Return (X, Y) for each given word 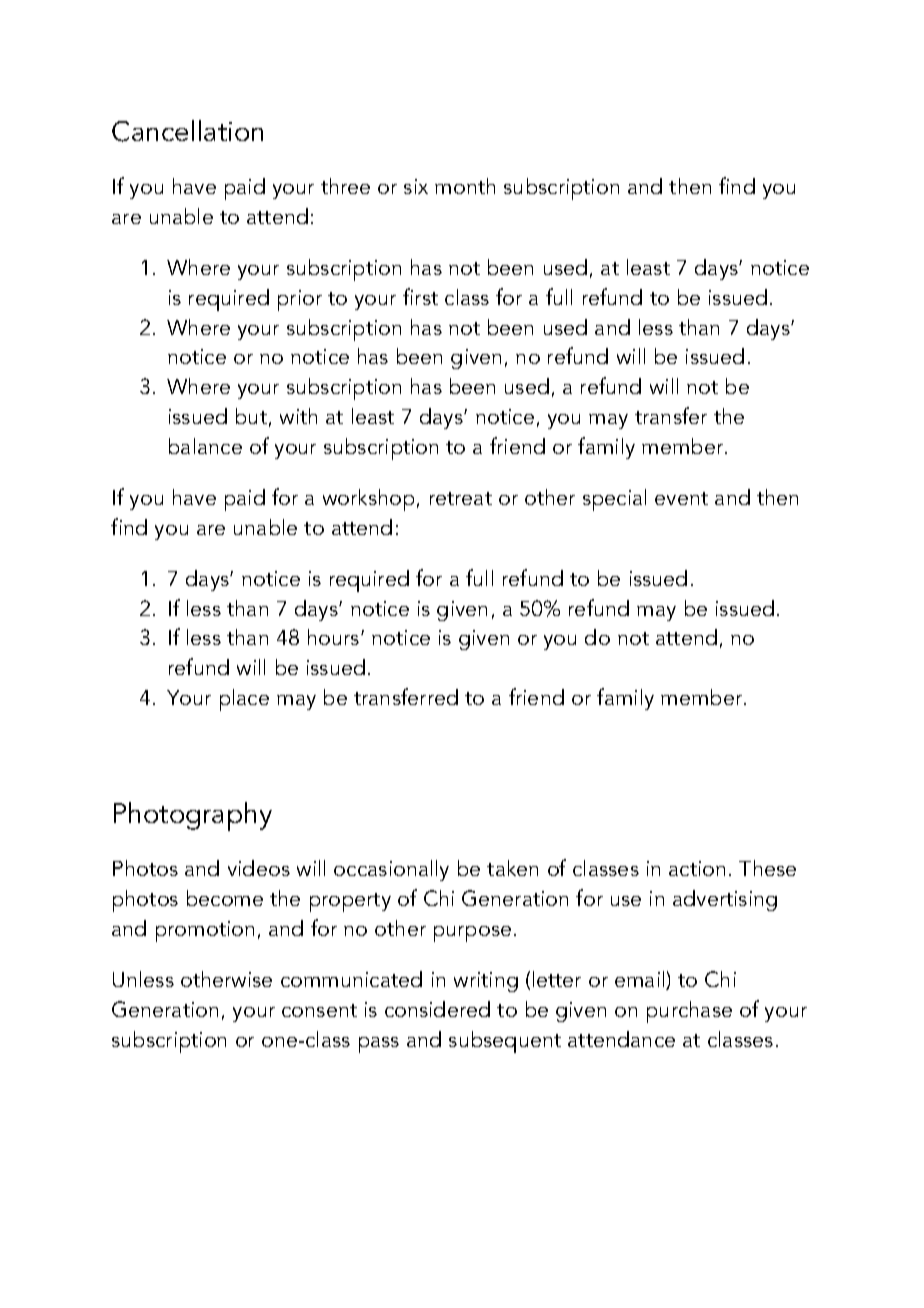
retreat (461, 498)
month (465, 186)
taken (512, 868)
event (681, 498)
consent (319, 1010)
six (416, 186)
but (251, 416)
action (697, 868)
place (244, 700)
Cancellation (187, 131)
